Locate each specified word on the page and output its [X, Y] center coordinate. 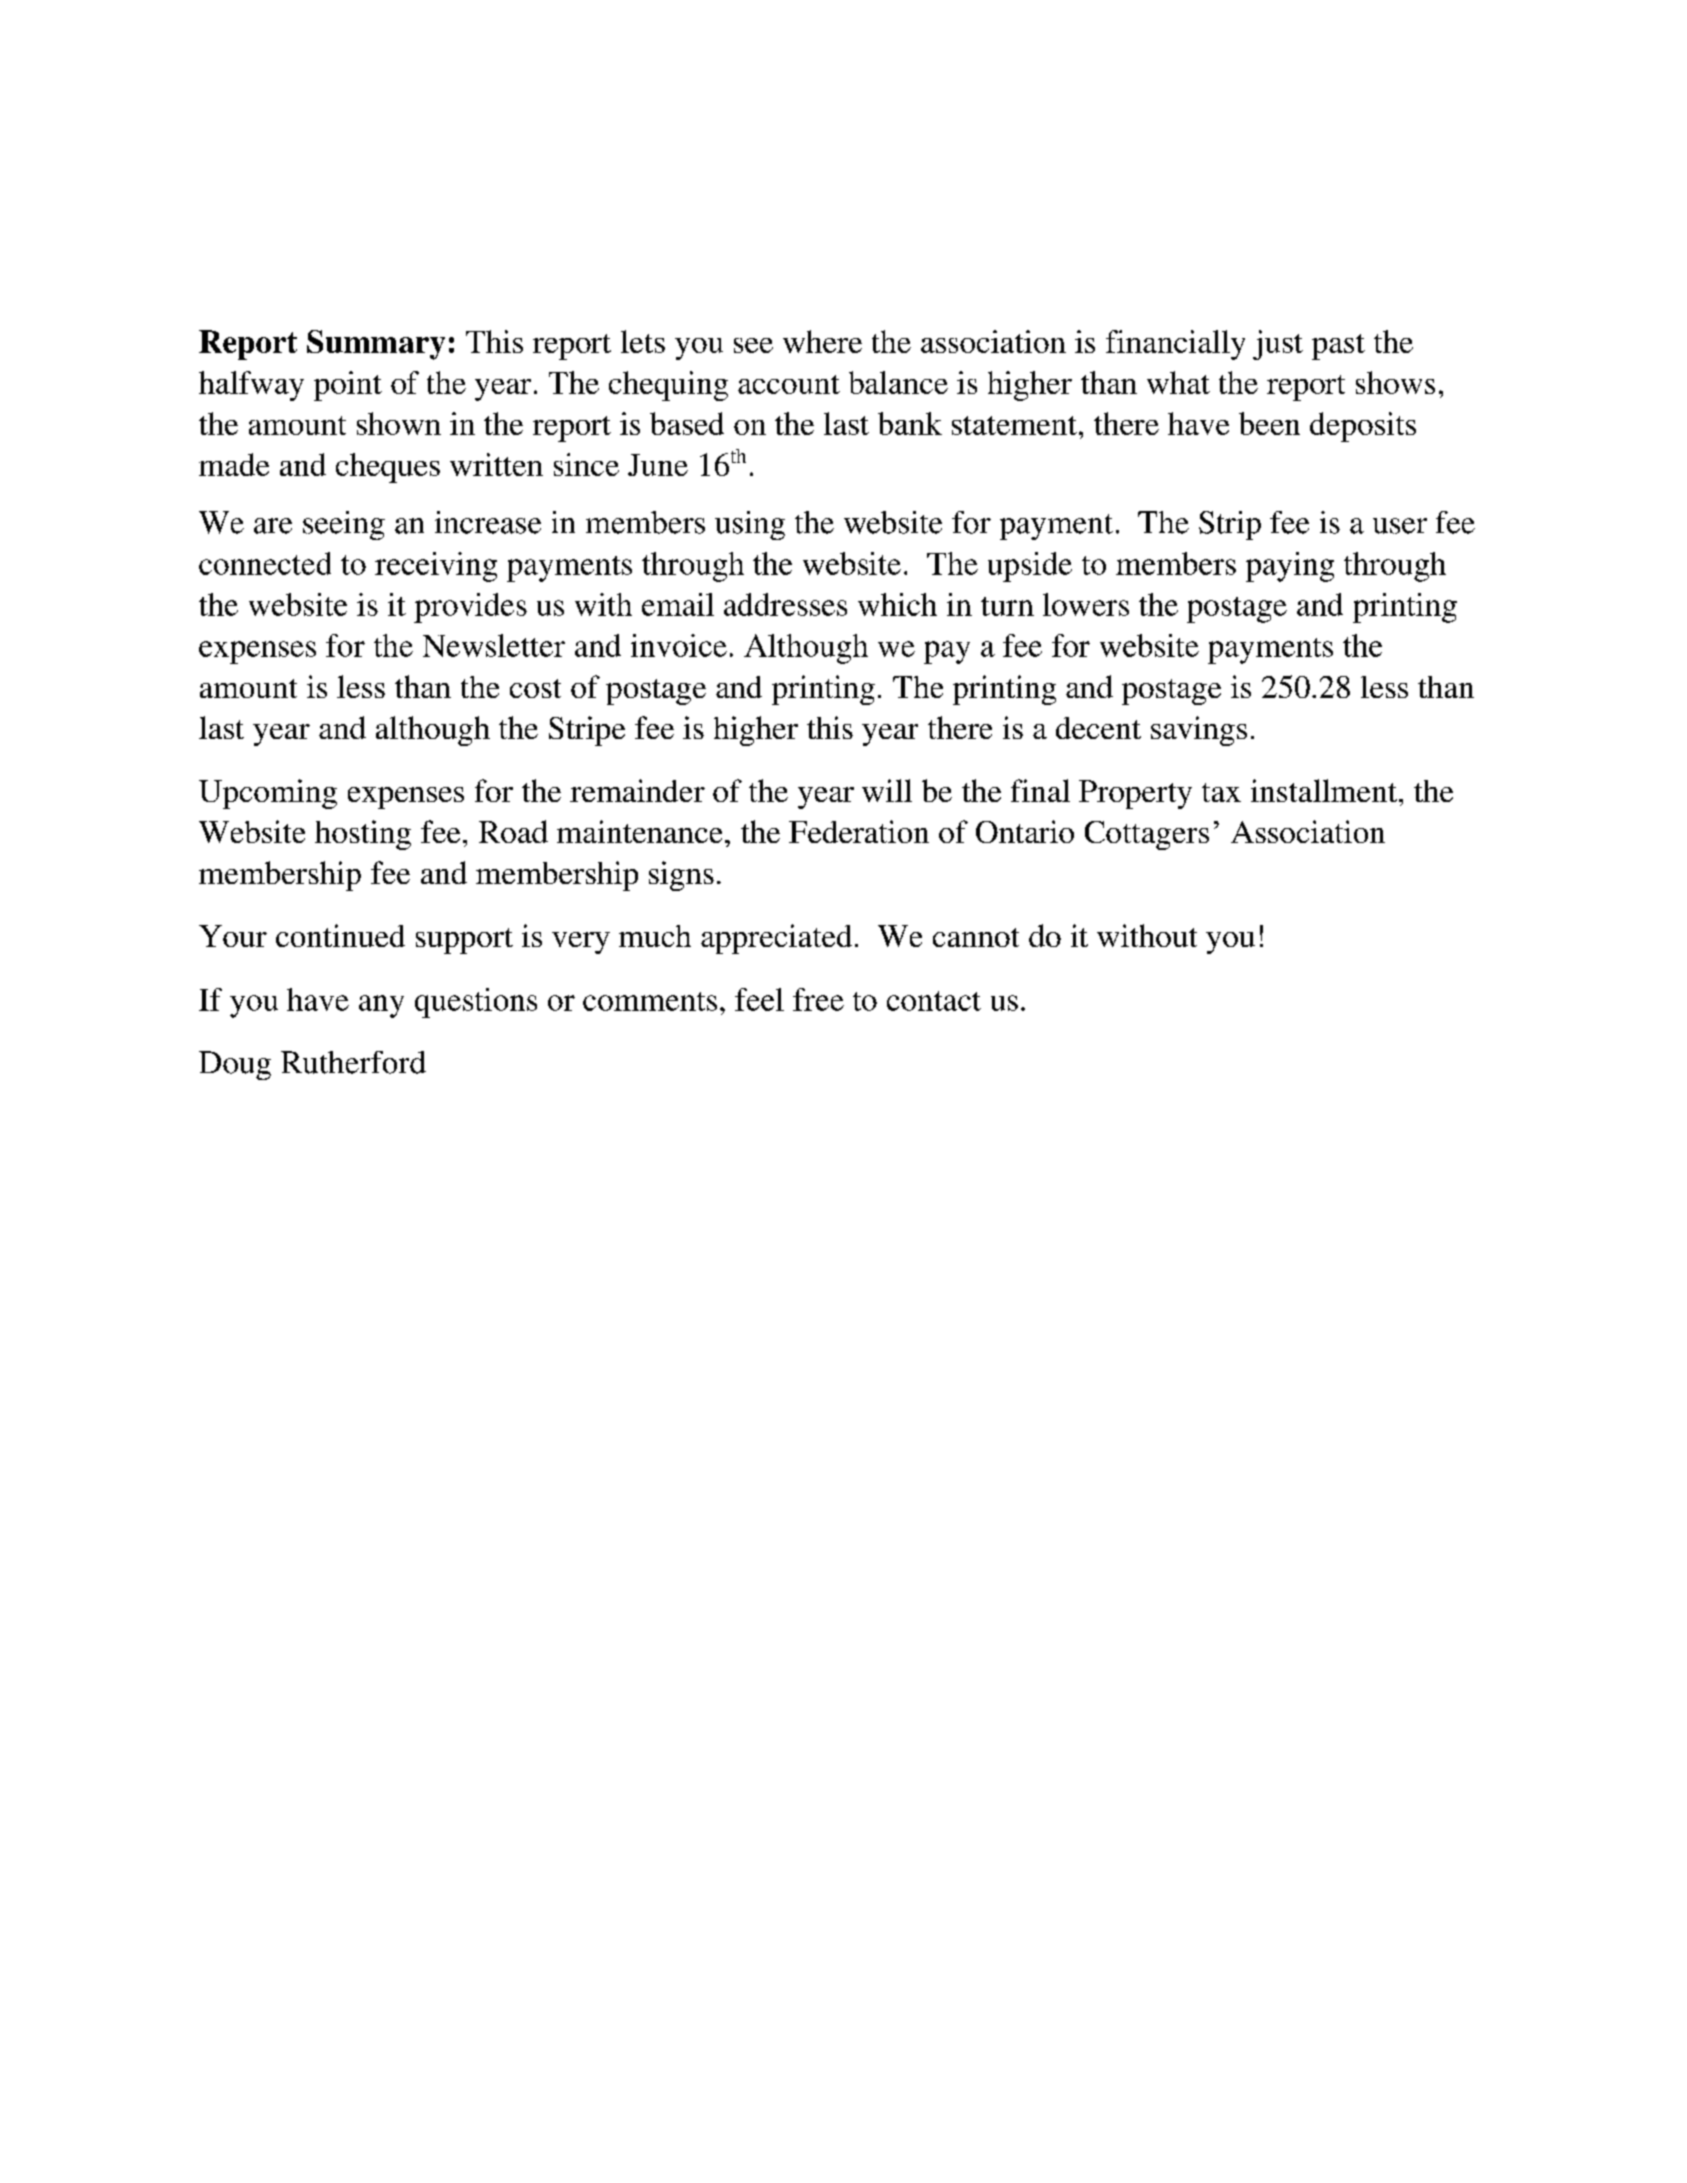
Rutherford [353, 1062]
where [822, 341]
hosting [363, 835]
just [1278, 345]
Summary [376, 345]
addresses [785, 604]
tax [1221, 792]
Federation [859, 831]
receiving [436, 567]
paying [1290, 567]
